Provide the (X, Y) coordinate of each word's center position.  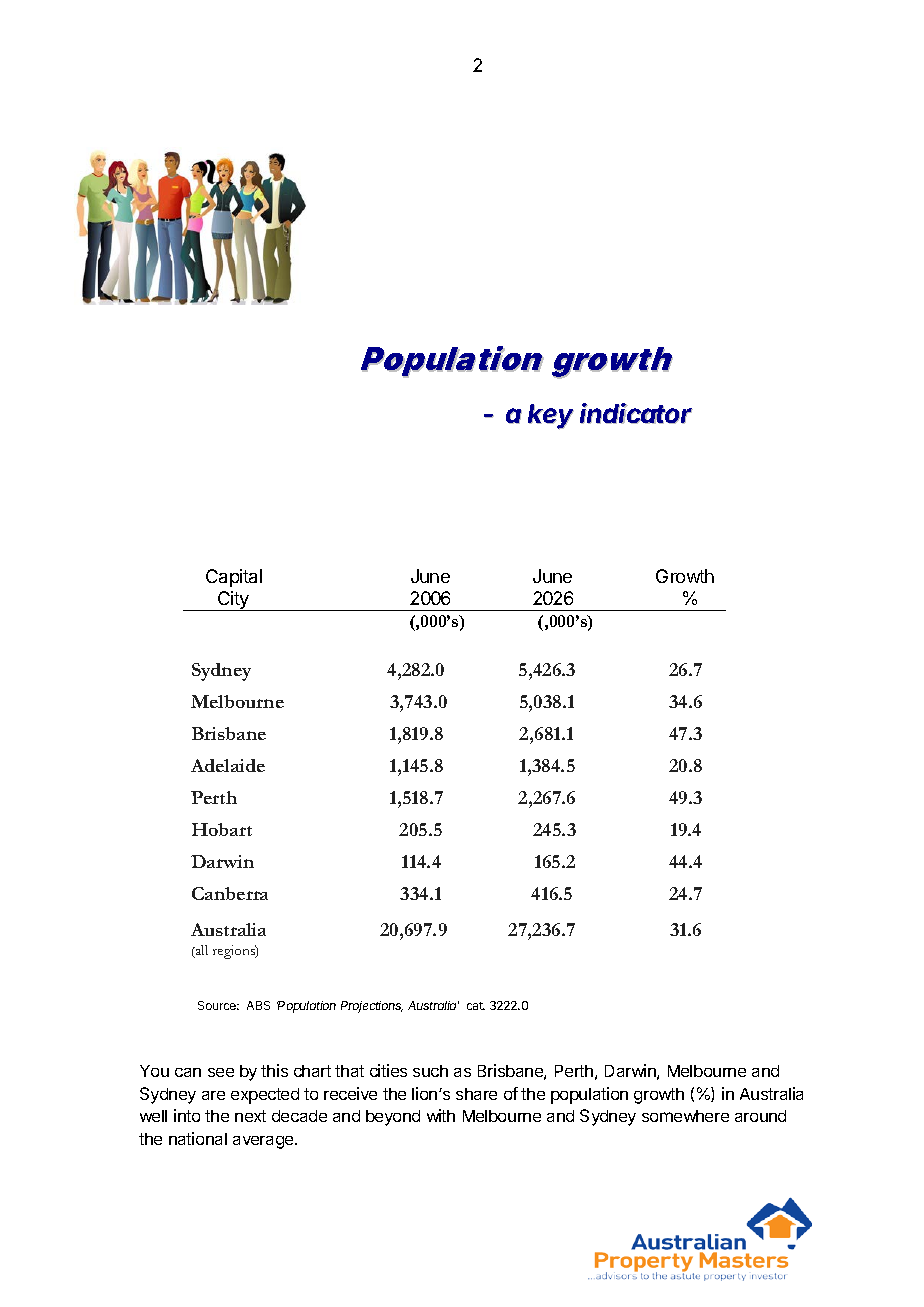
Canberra (230, 893)
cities (388, 1070)
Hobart (222, 829)
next (250, 1116)
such (430, 1071)
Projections (372, 1007)
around (760, 1116)
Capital (234, 578)
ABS (258, 1005)
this (274, 1070)
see (221, 1072)
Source (218, 1005)
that (349, 1071)
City (233, 601)
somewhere (685, 1116)
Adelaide (228, 765)
